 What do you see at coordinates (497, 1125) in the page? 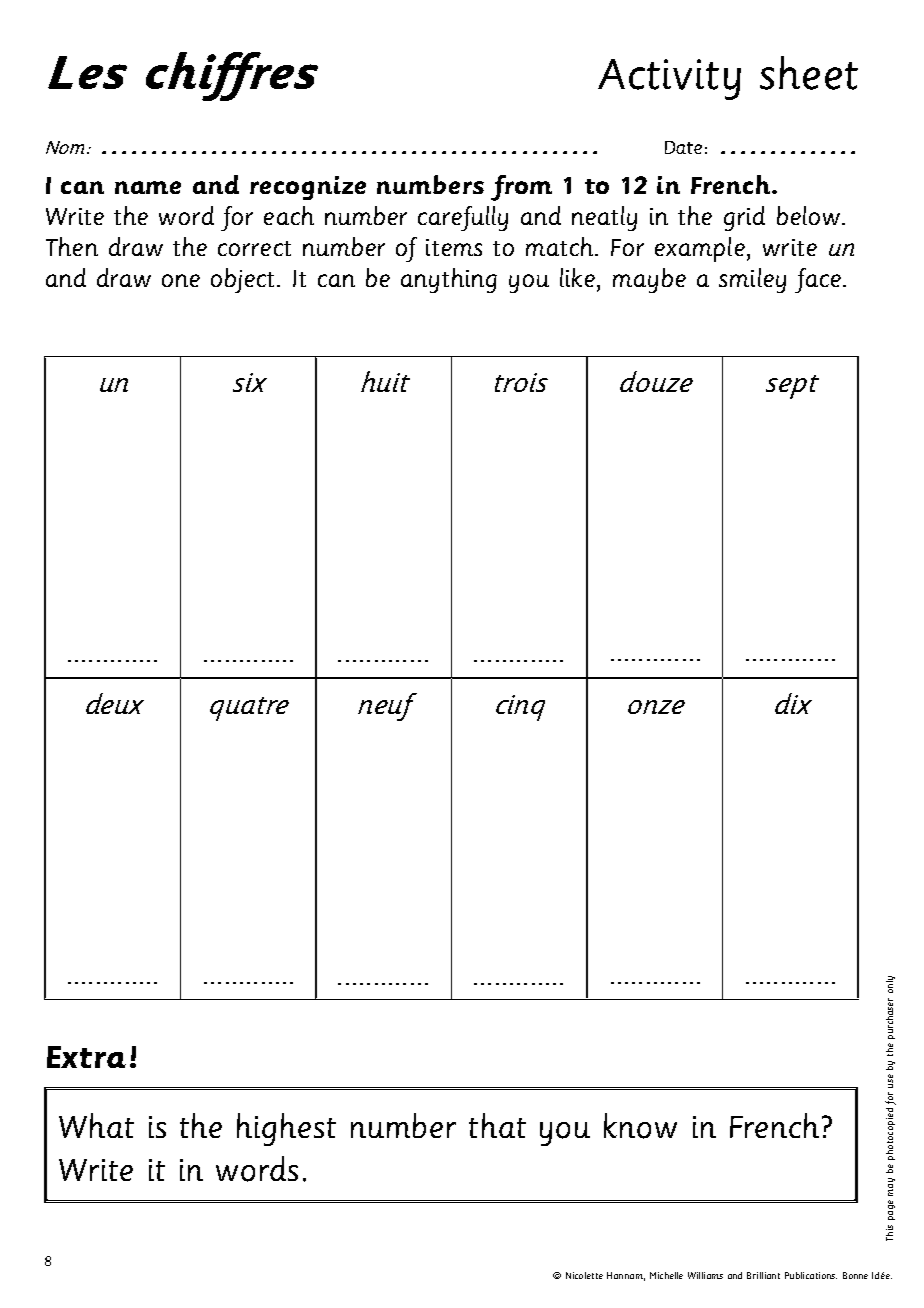
I see `that` at bounding box center [497, 1125].
